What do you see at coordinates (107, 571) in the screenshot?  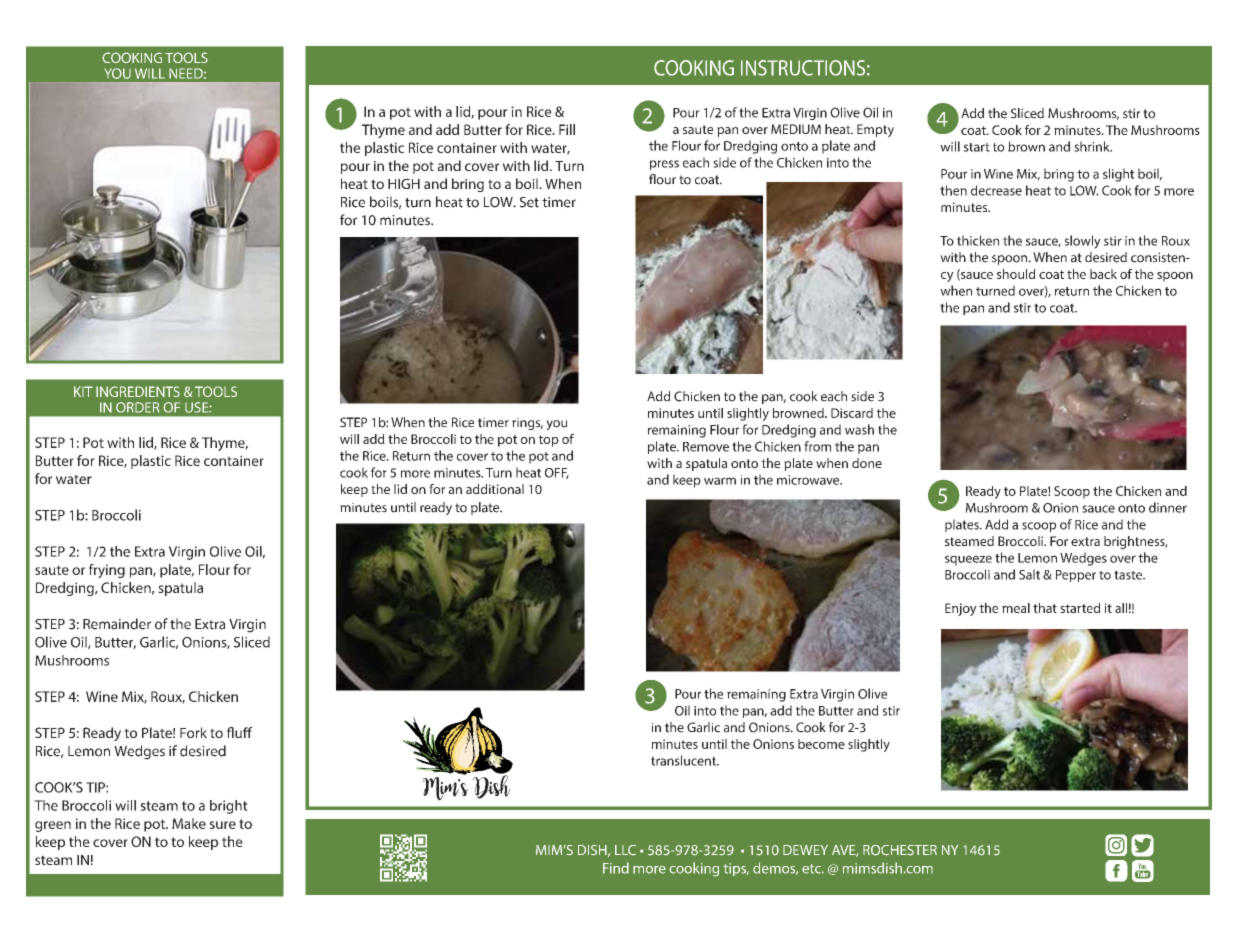 I see `frying` at bounding box center [107, 571].
